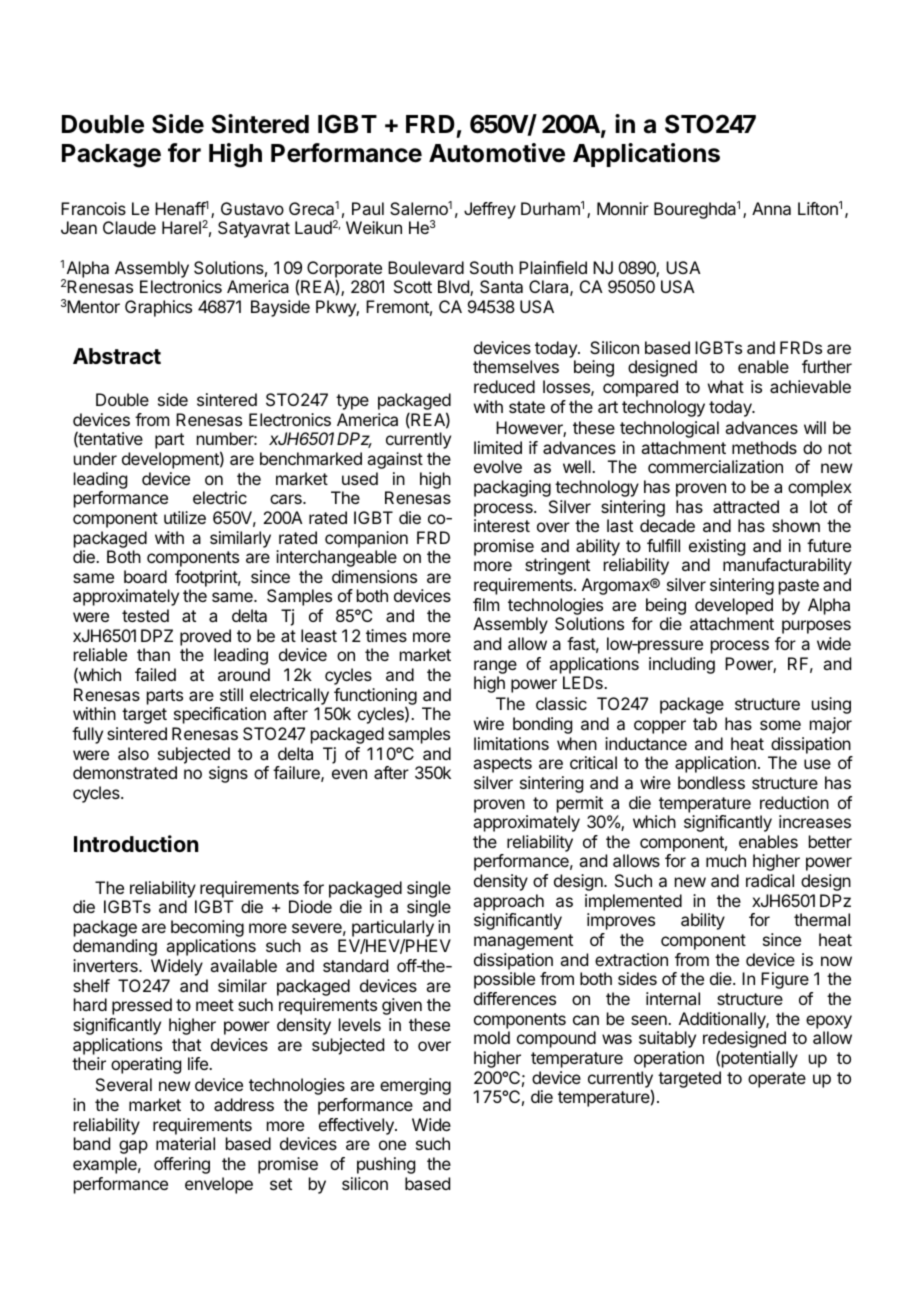  Describe the element at coordinates (682, 665) in the document. I see `including` at that location.
